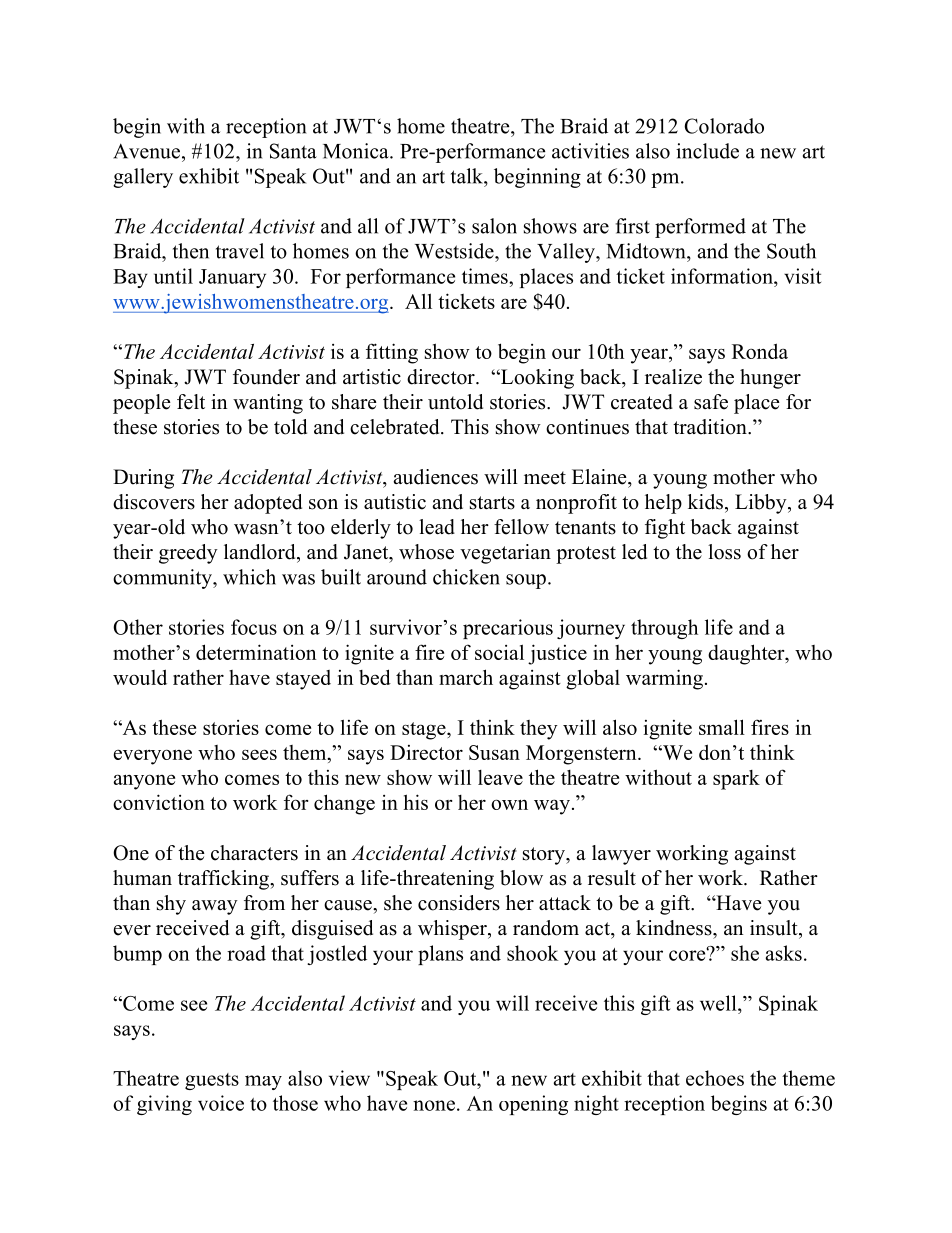 This screenshot has height=1233, width=952. What do you see at coordinates (212, 1081) in the screenshot?
I see `guests` at bounding box center [212, 1081].
